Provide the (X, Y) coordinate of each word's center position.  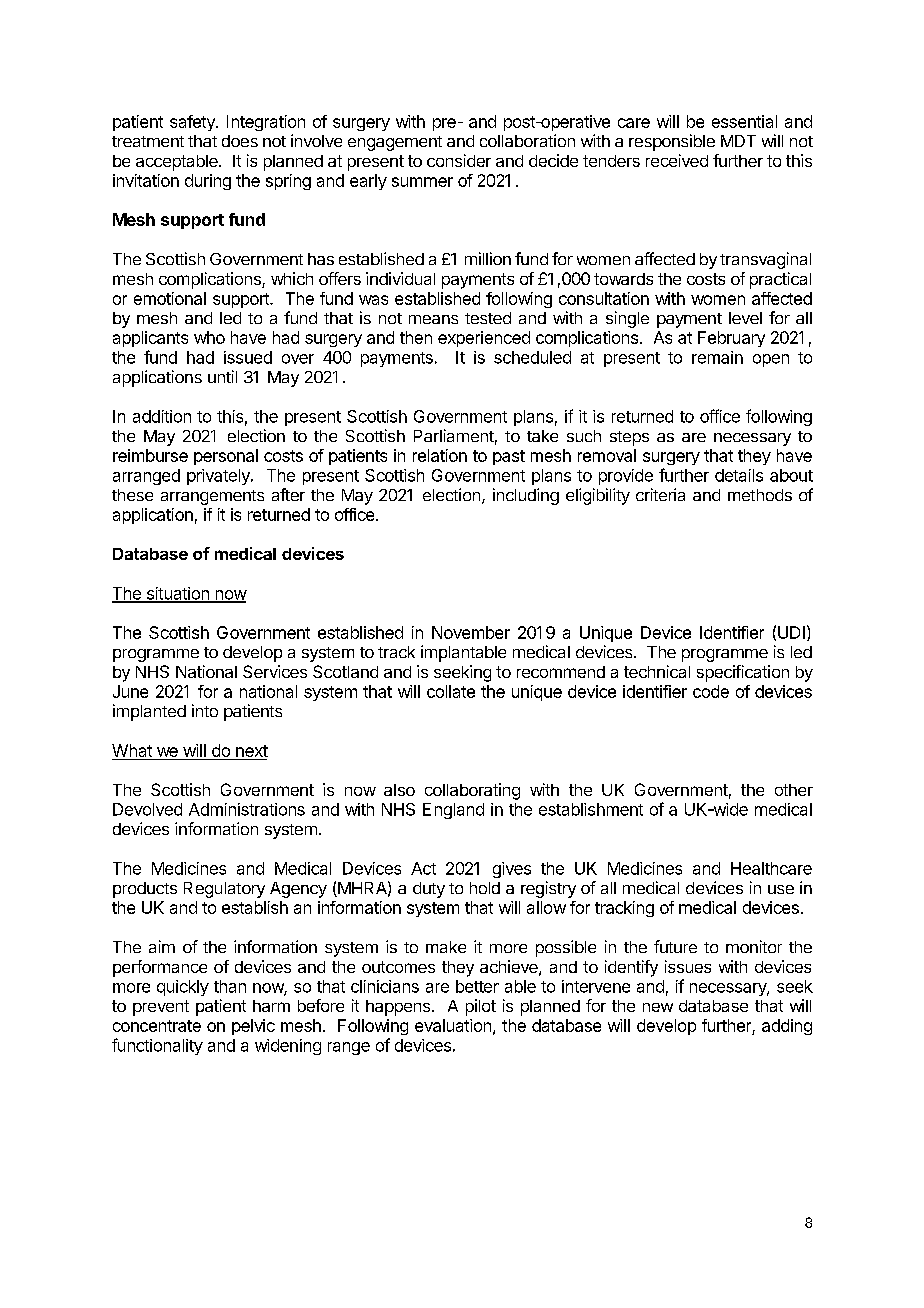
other (794, 790)
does (240, 141)
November (471, 632)
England (453, 811)
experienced (484, 339)
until (222, 376)
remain (717, 357)
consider (459, 160)
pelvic (253, 1027)
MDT (738, 141)
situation (177, 594)
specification (743, 673)
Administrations (247, 809)
